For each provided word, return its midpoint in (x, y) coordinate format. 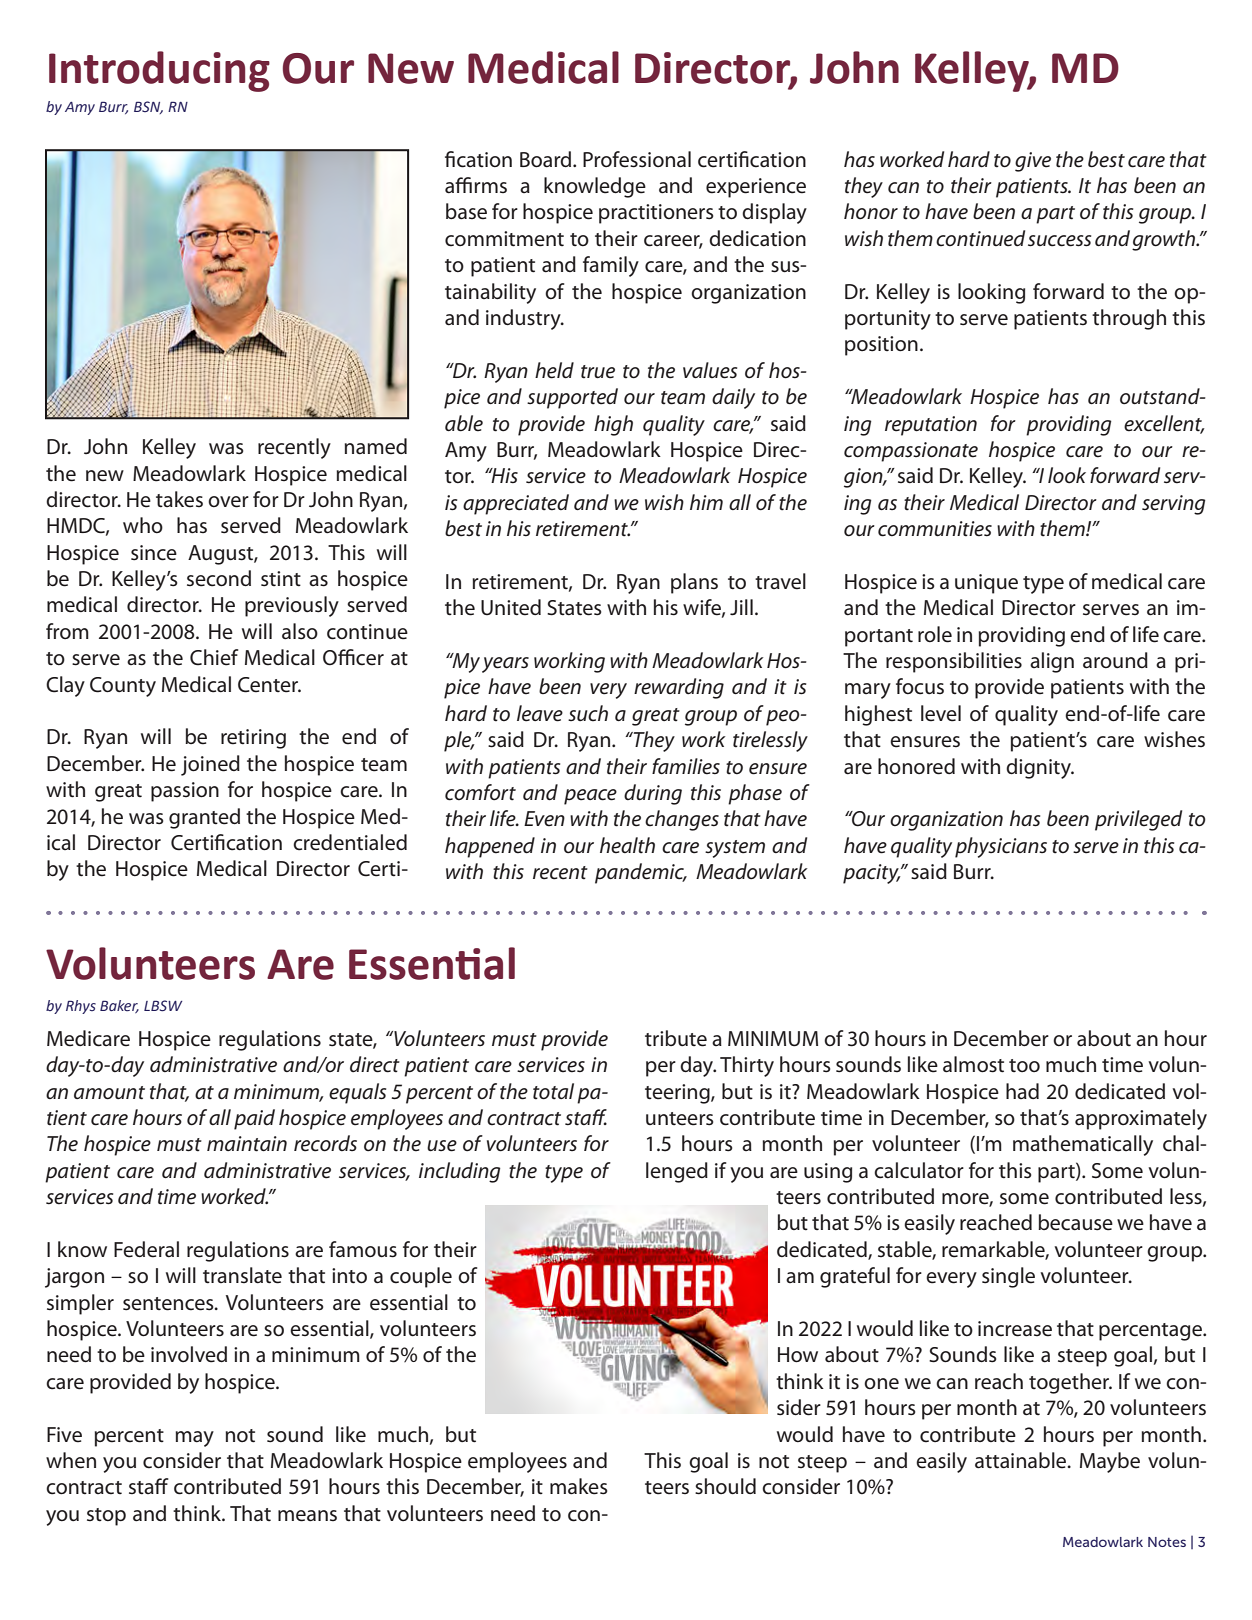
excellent (1164, 424)
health (627, 845)
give (1033, 162)
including (460, 1172)
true (598, 372)
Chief (214, 657)
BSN (148, 107)
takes (179, 499)
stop (106, 1517)
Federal (146, 1249)
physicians (1001, 847)
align (1052, 662)
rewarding (679, 688)
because (1075, 1222)
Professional (637, 159)
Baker (119, 1006)
